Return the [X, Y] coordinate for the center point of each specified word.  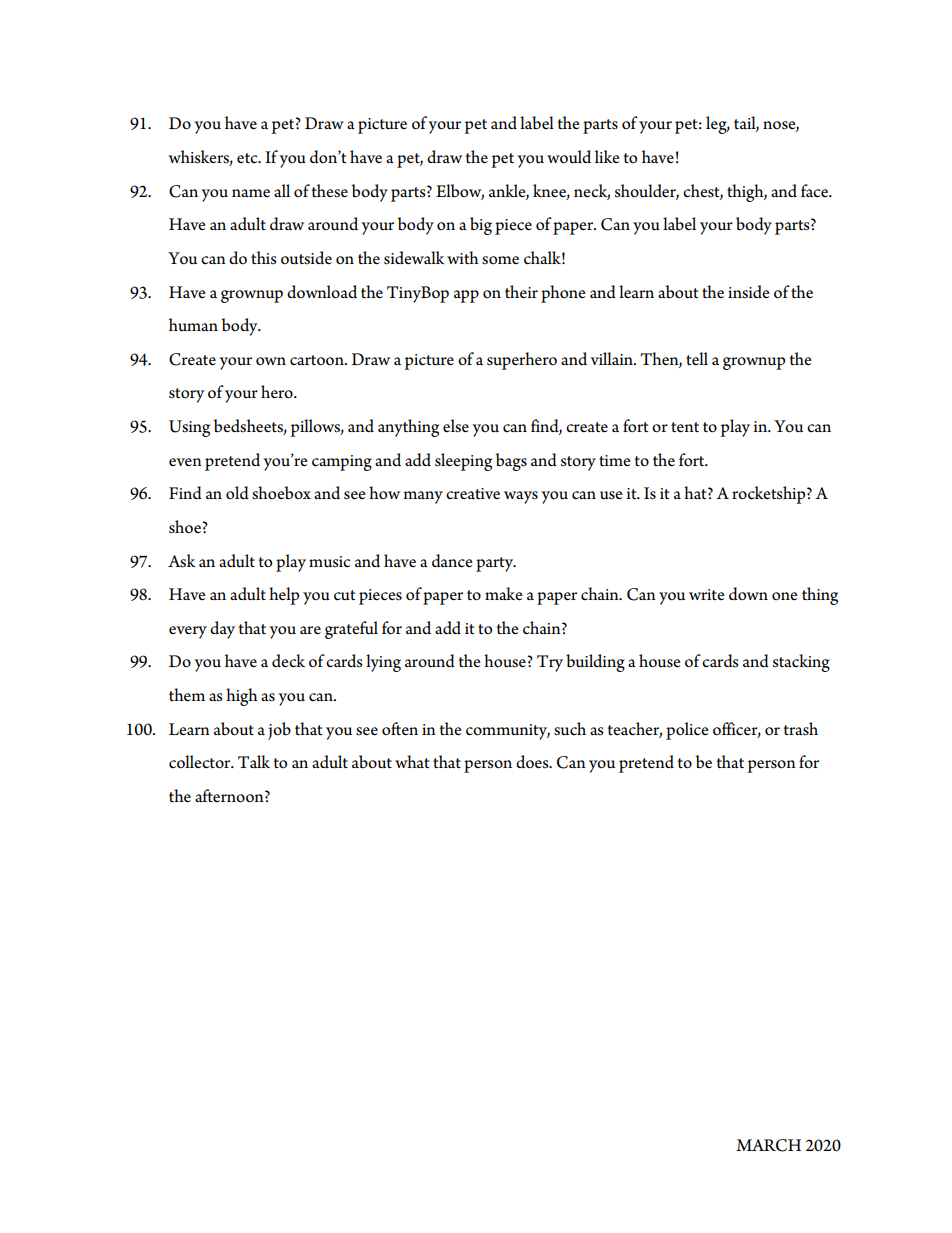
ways [521, 497]
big [481, 226]
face [816, 191]
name [251, 193]
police [687, 731]
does [533, 762]
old [237, 493]
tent [685, 427]
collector [201, 762]
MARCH [768, 1145]
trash [801, 729]
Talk [254, 761]
